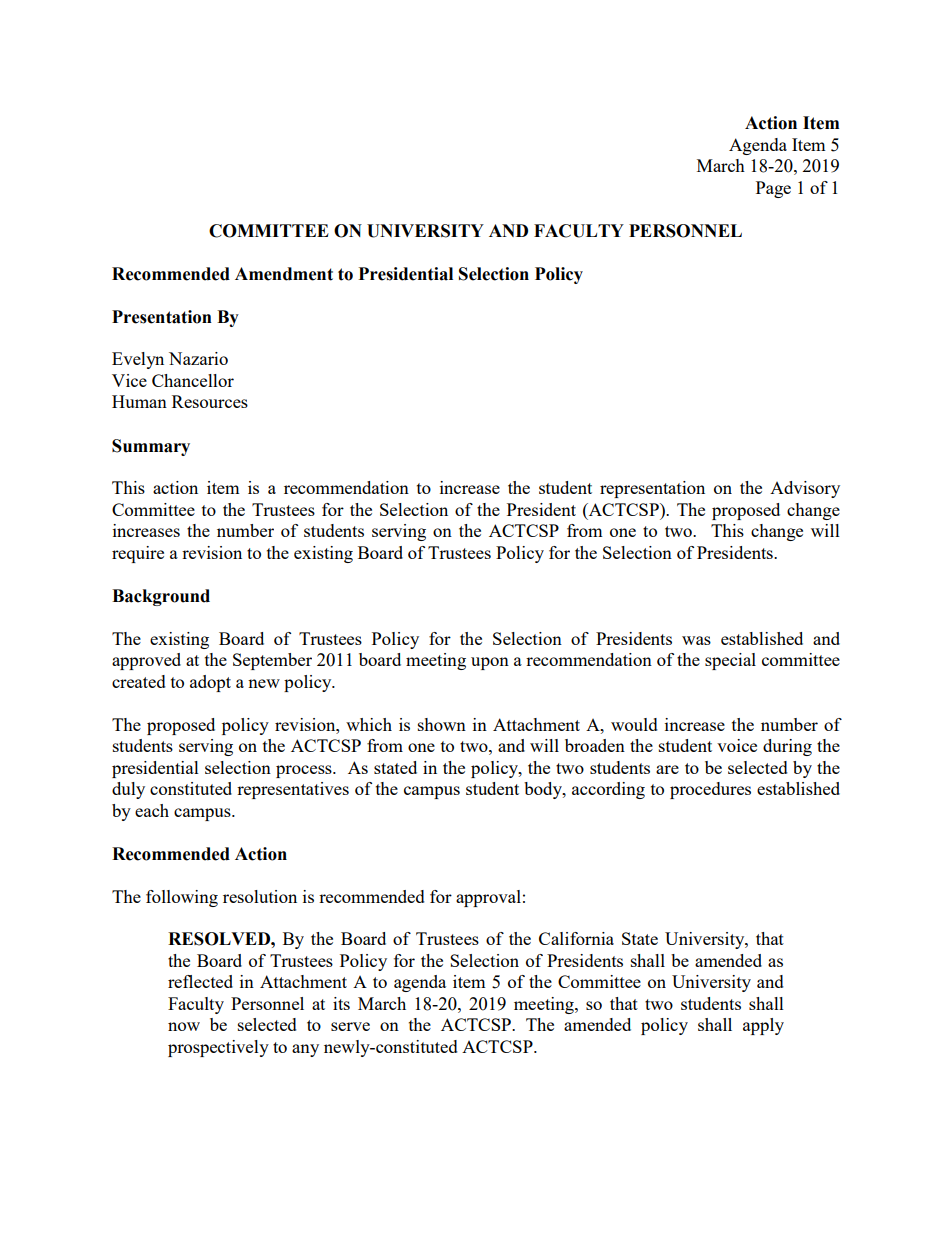  I want to click on upon, so click(490, 663).
